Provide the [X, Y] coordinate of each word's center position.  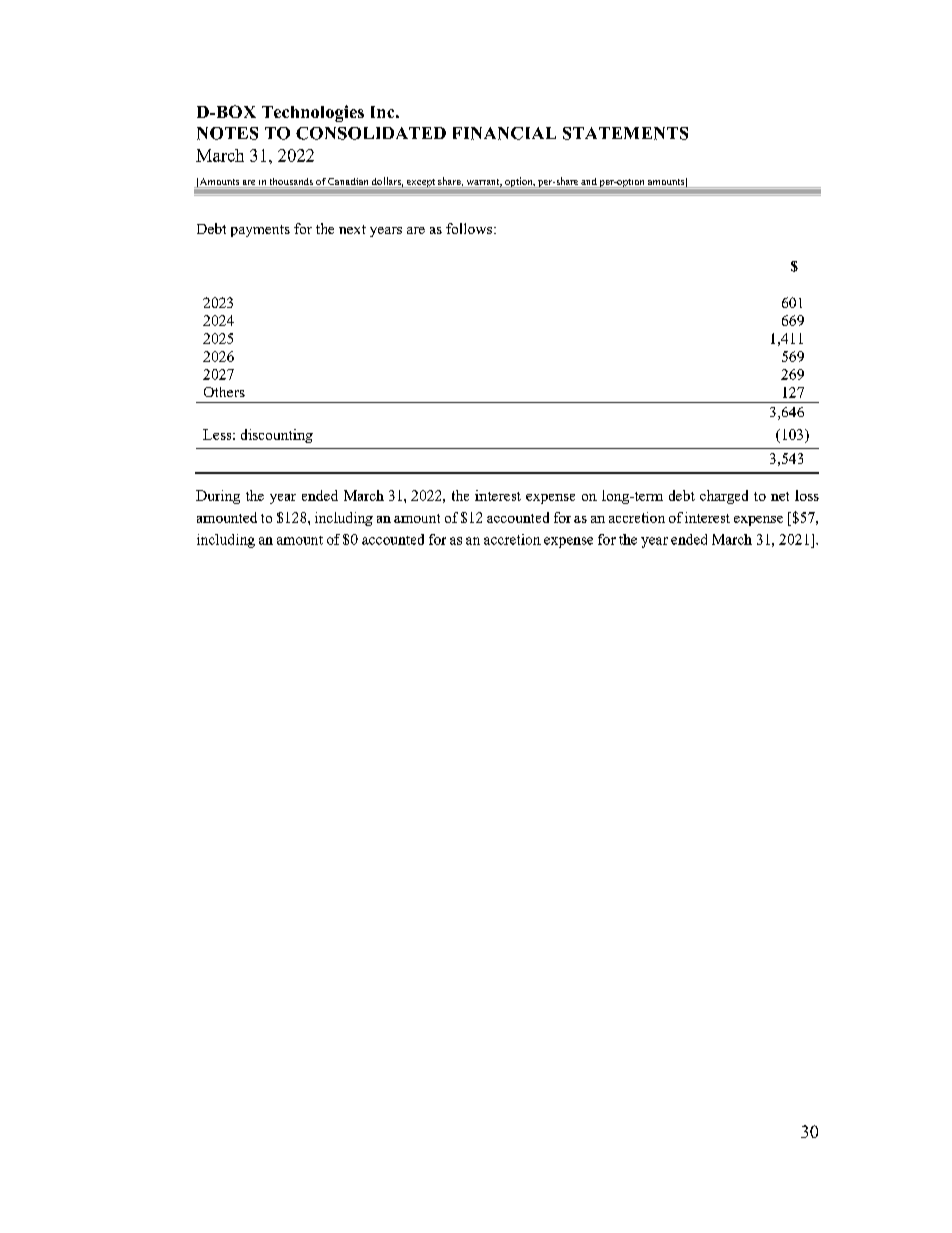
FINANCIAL [504, 133]
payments [260, 231]
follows [469, 228]
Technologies [313, 113]
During [218, 497]
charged [724, 497]
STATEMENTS [625, 133]
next [352, 229]
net [780, 496]
